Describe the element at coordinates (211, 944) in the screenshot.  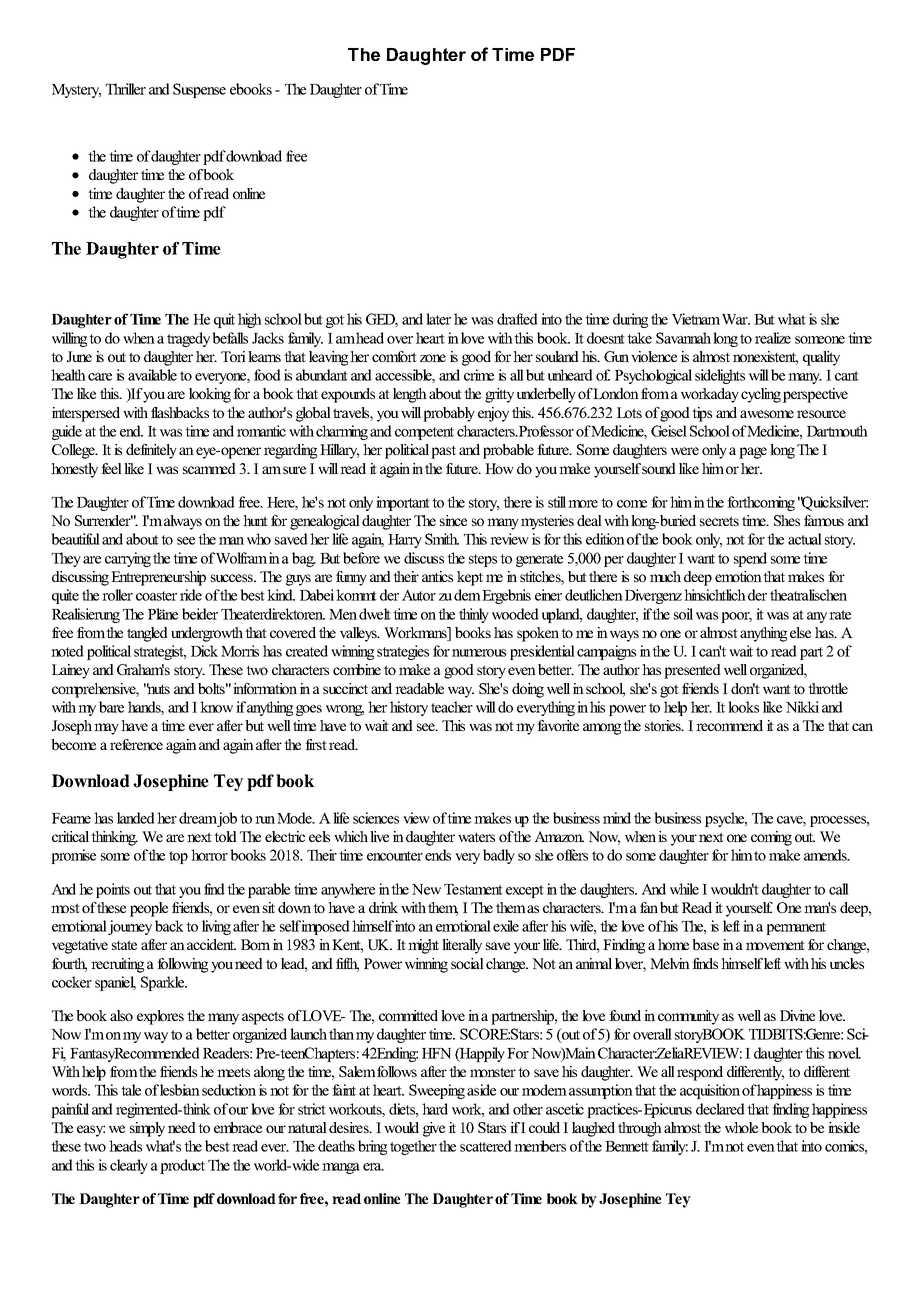
I see `accident` at that location.
